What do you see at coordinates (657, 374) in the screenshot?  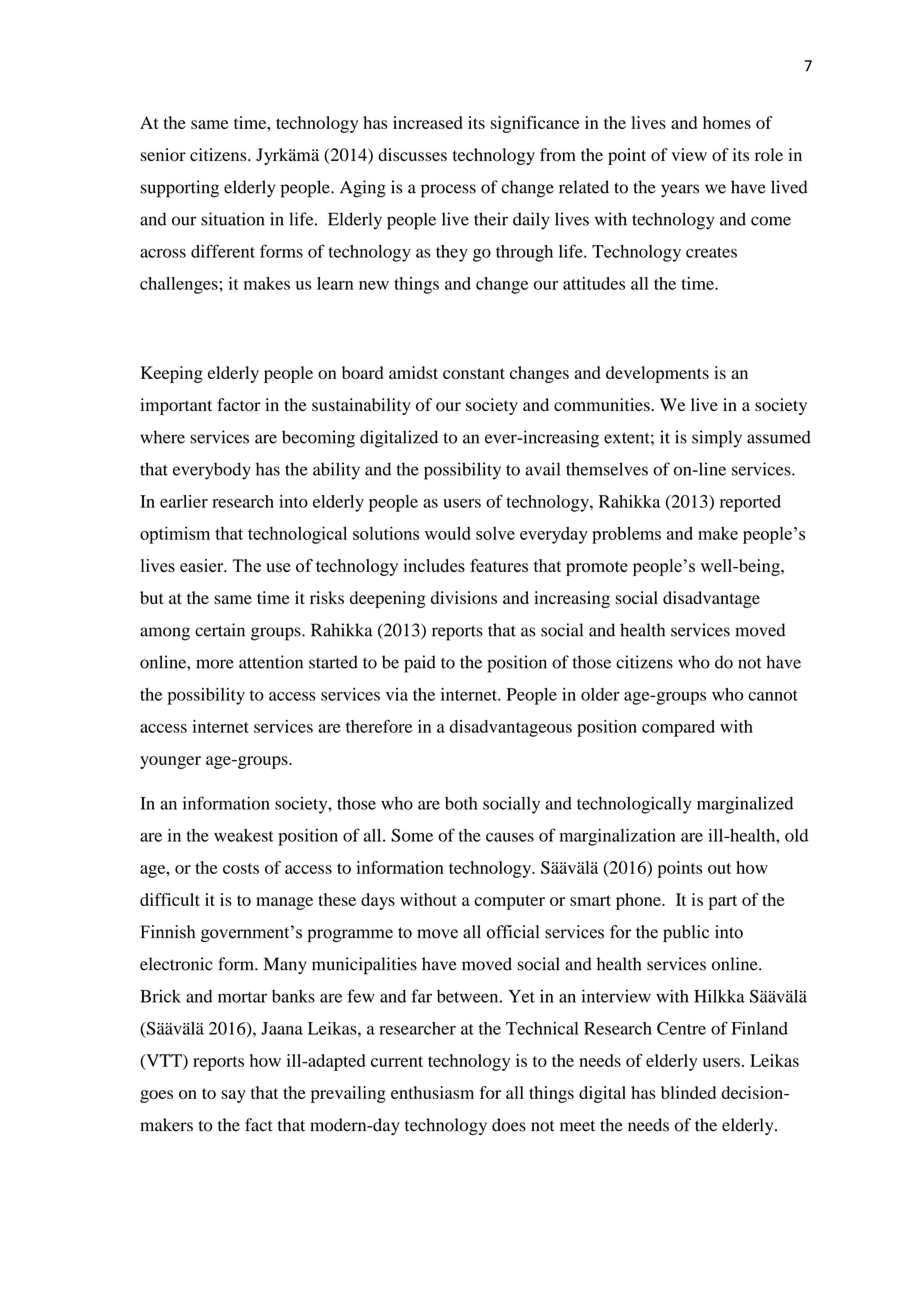 I see `developments` at bounding box center [657, 374].
